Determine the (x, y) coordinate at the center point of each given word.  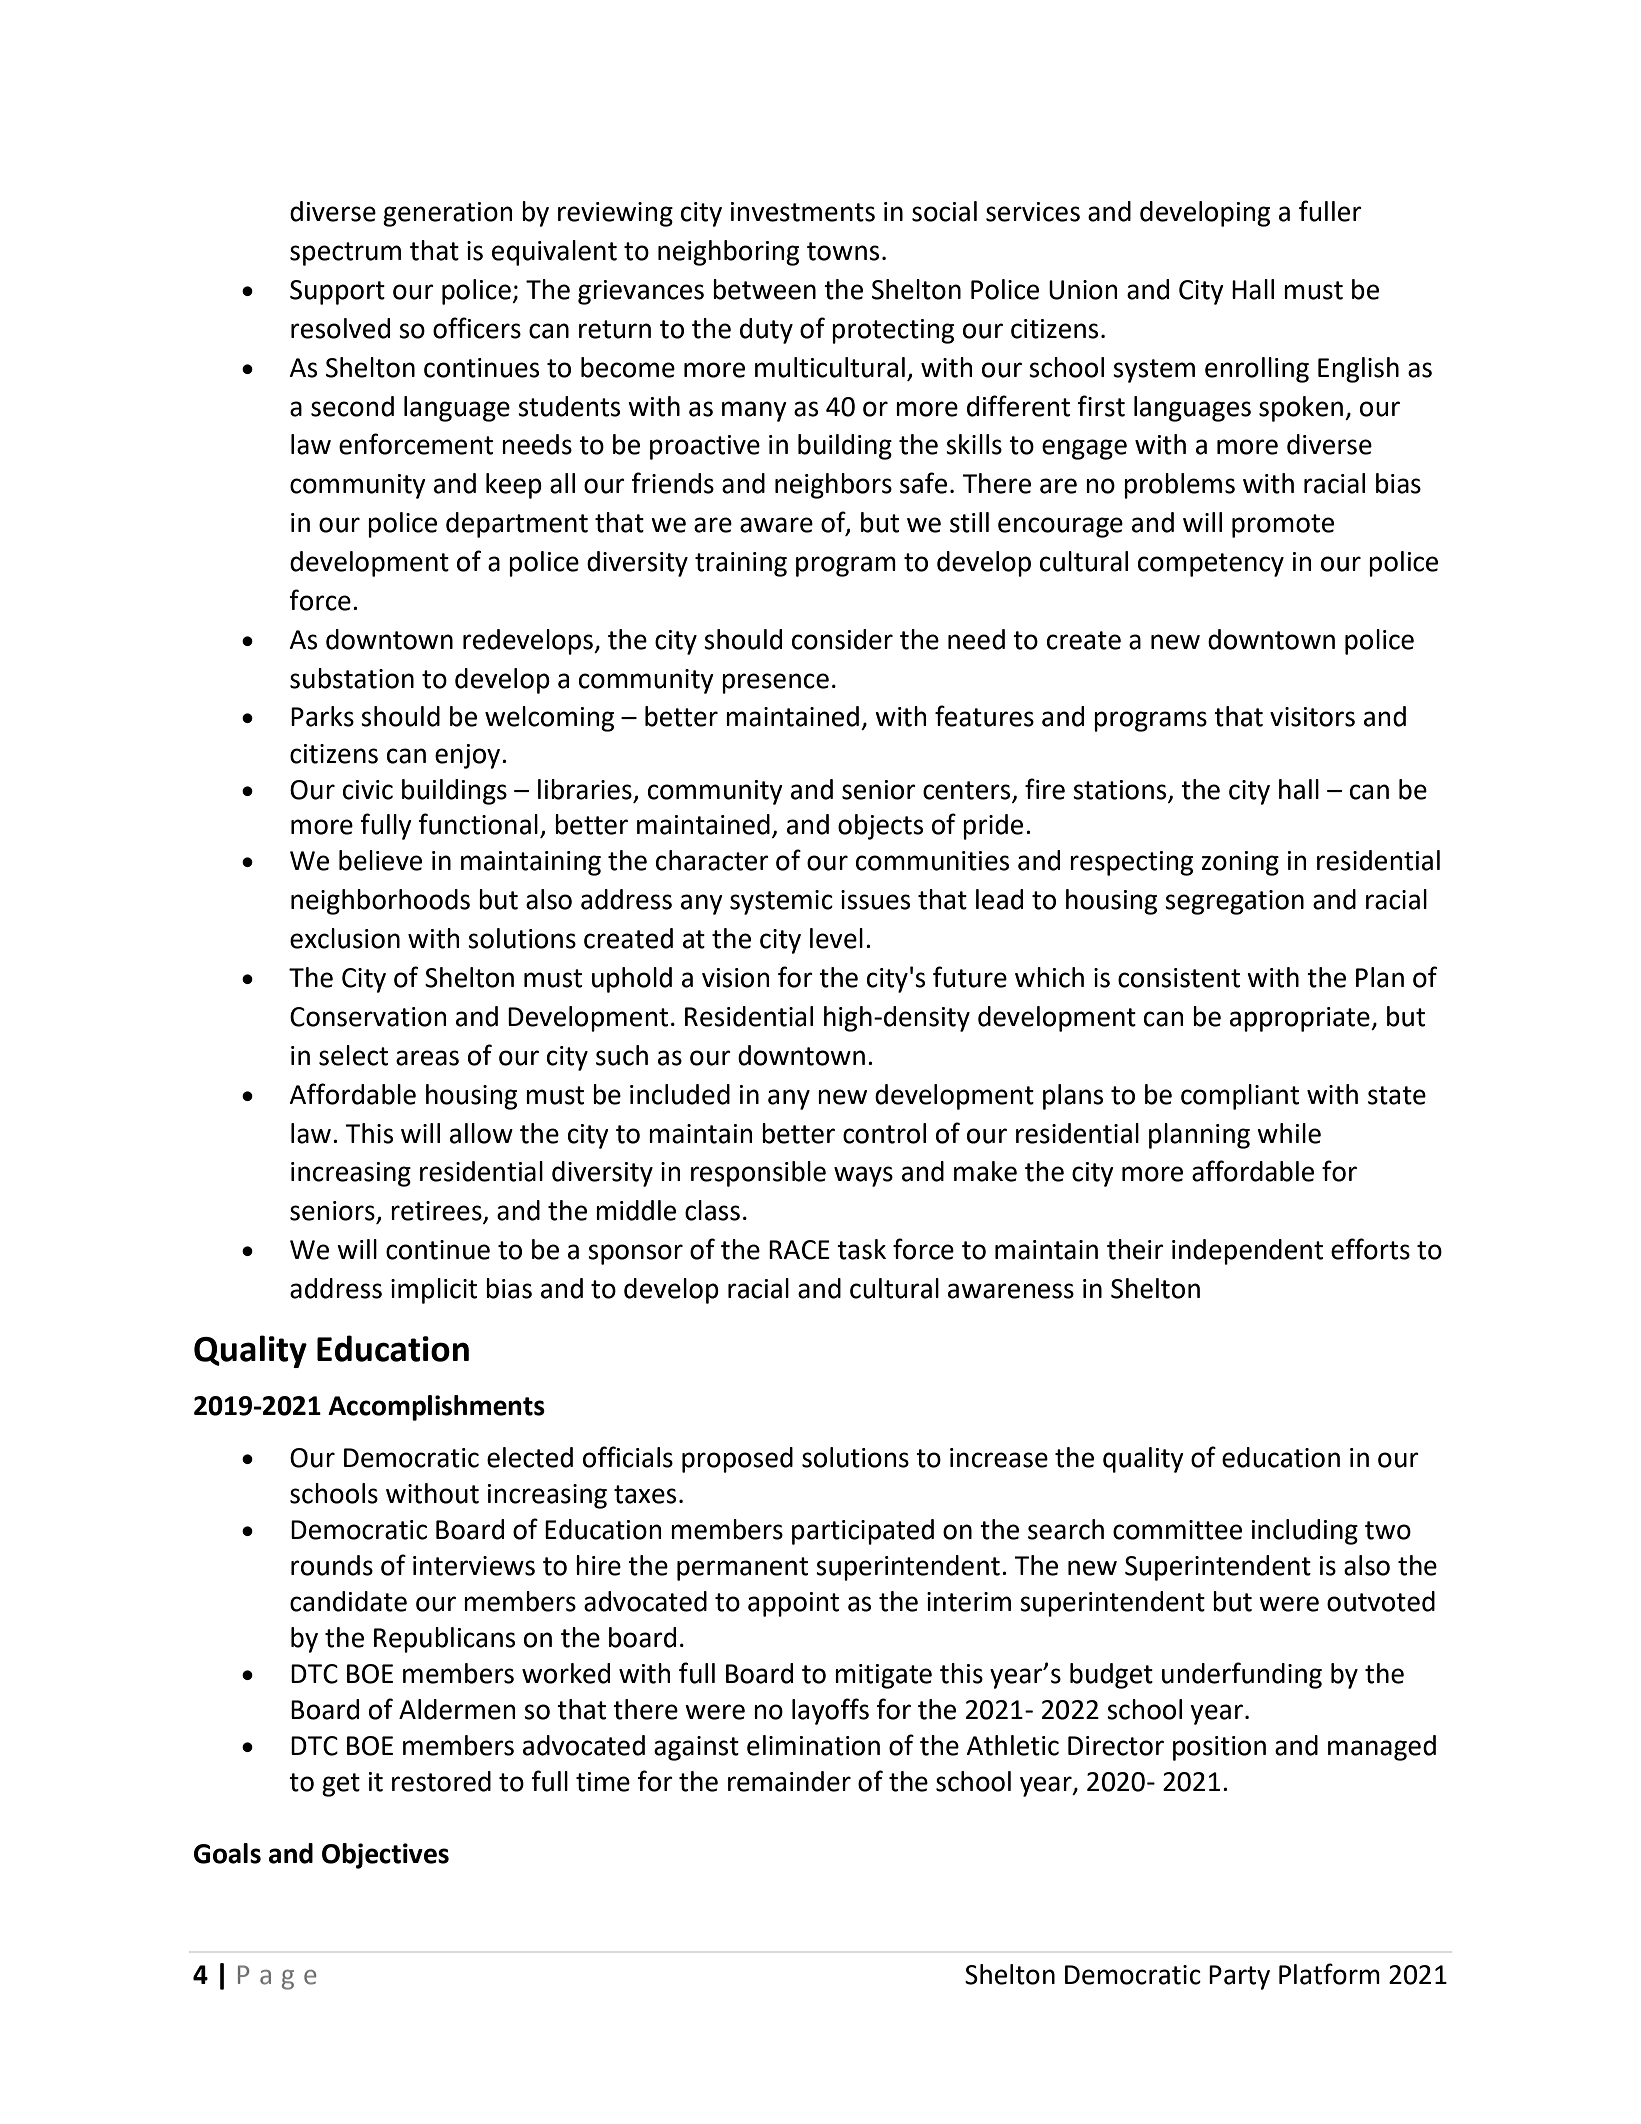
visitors (1312, 717)
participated (863, 1532)
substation (352, 678)
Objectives (385, 1856)
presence (775, 683)
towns (843, 251)
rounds (332, 1565)
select (353, 1055)
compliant (1240, 1097)
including (1305, 1532)
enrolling (1257, 370)
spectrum (345, 254)
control (884, 1133)
